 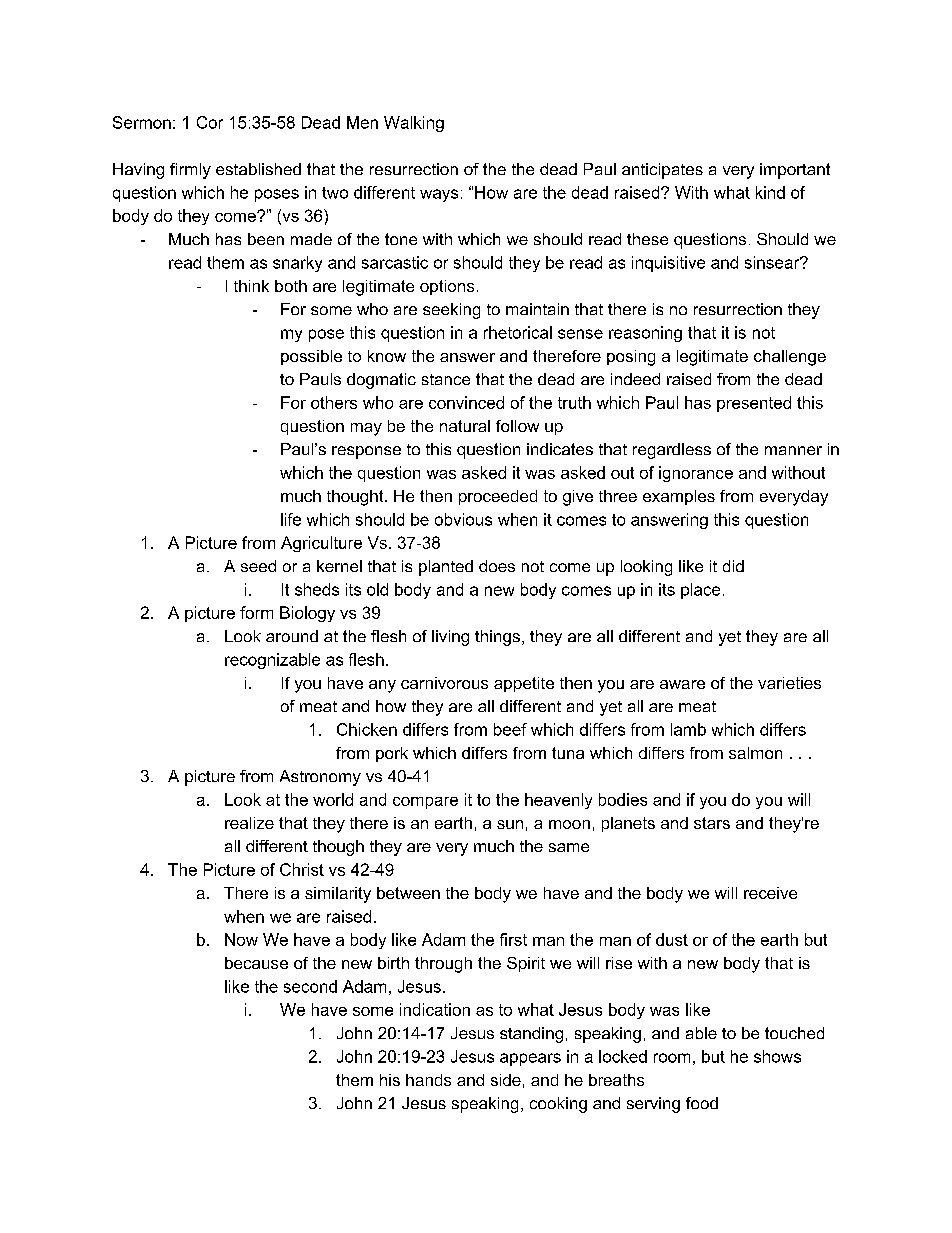 What do you see at coordinates (258, 566) in the screenshot?
I see `seed` at bounding box center [258, 566].
